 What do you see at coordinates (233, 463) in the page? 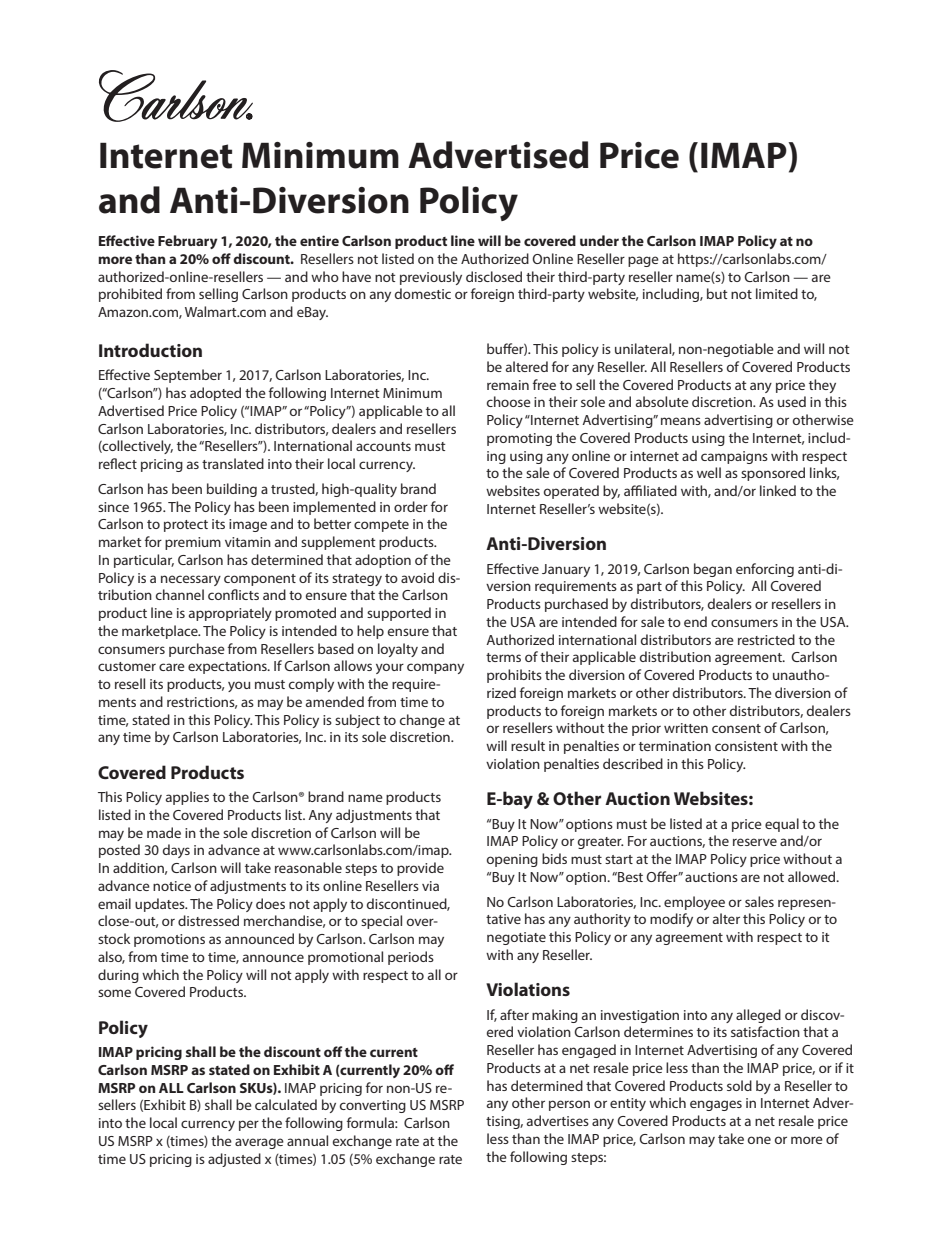
I see `translated` at bounding box center [233, 463].
